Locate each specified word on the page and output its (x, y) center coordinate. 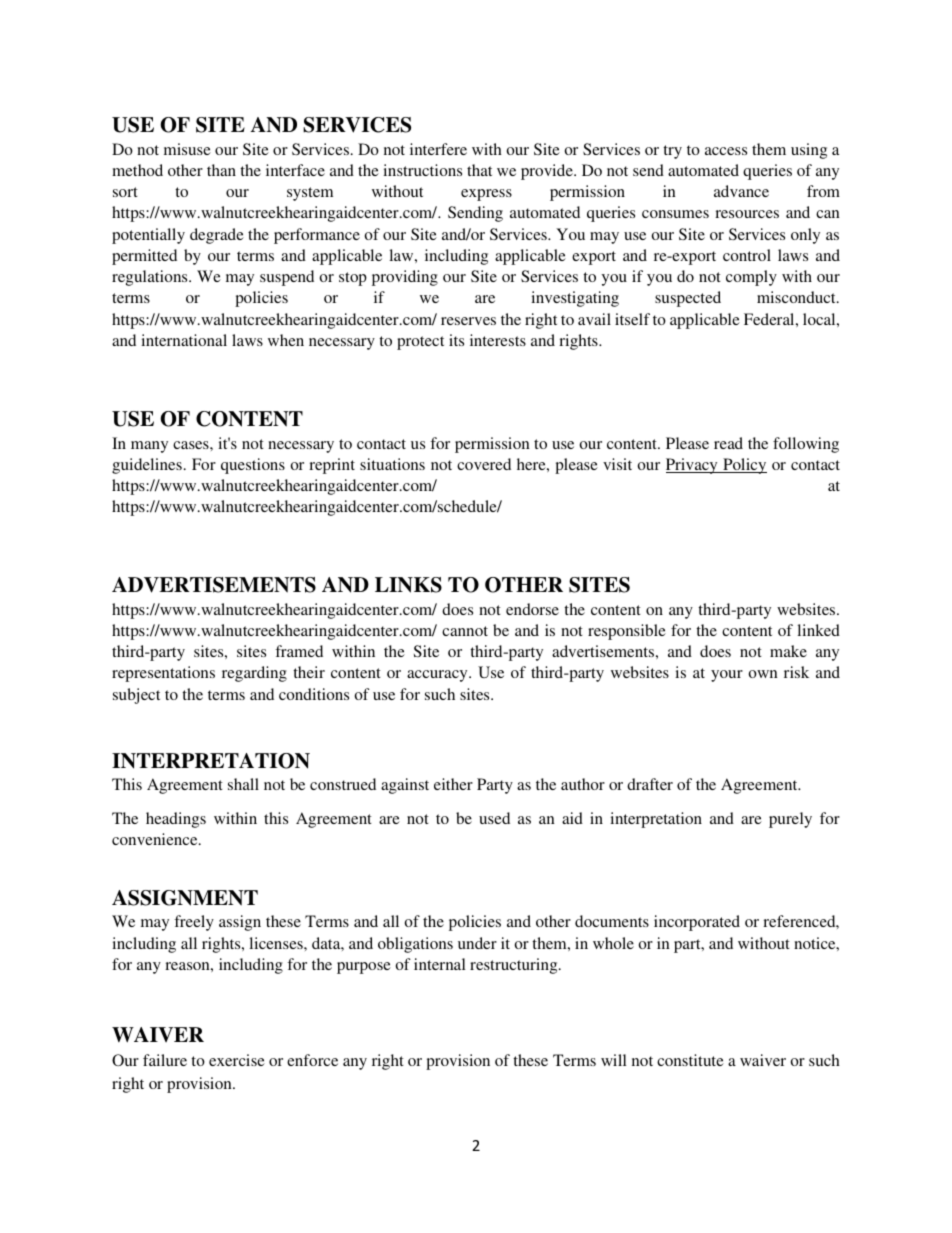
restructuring (515, 966)
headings (176, 820)
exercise (237, 1060)
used (494, 818)
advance (741, 191)
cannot (465, 631)
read (728, 443)
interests (498, 340)
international (184, 340)
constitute (690, 1060)
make (788, 651)
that (479, 170)
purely (790, 820)
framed (299, 651)
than (221, 170)
